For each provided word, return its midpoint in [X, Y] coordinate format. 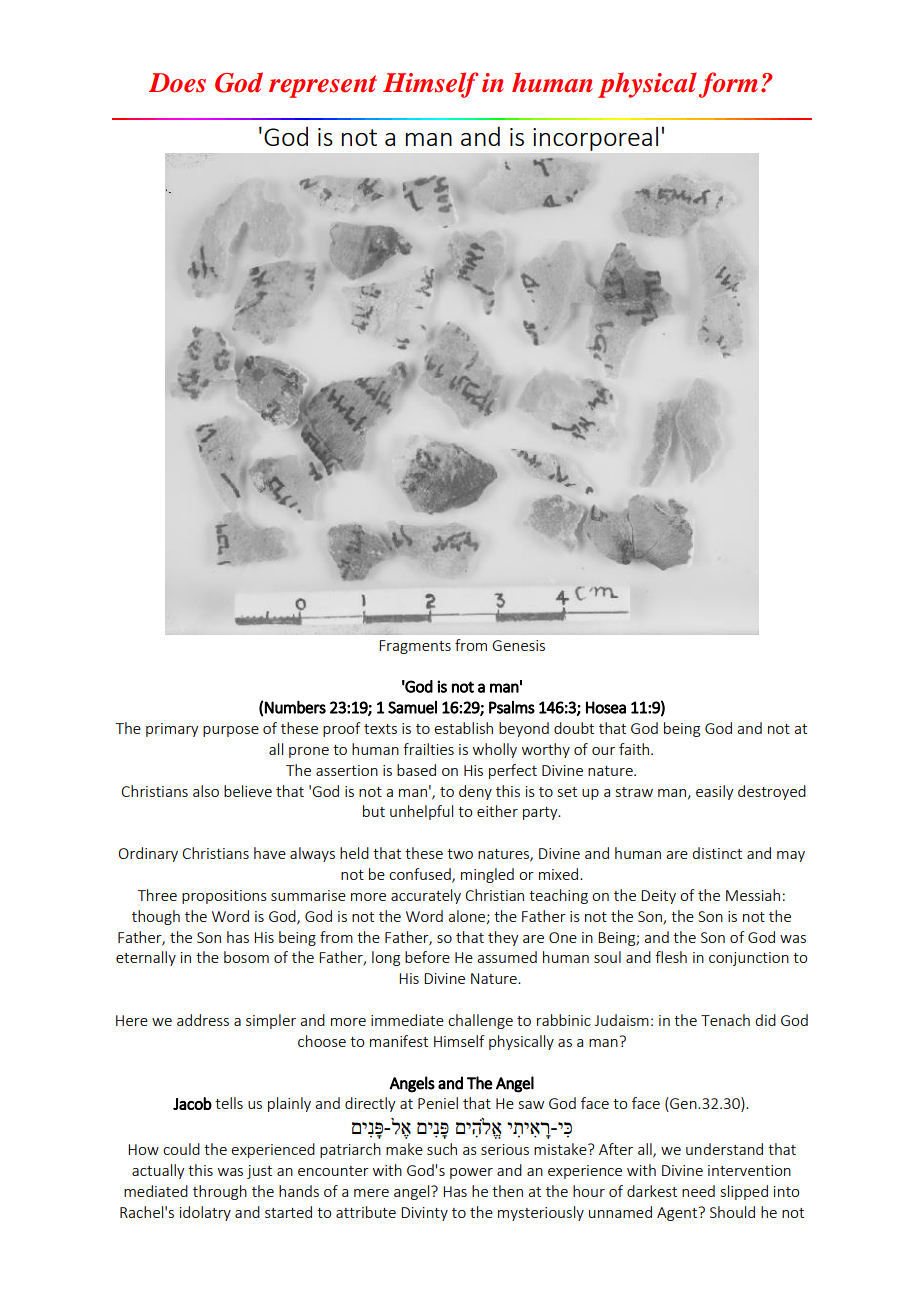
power [471, 1173]
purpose [231, 731]
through [220, 1192]
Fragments [415, 647]
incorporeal [595, 139]
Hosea [606, 707]
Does [177, 83]
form [728, 85]
